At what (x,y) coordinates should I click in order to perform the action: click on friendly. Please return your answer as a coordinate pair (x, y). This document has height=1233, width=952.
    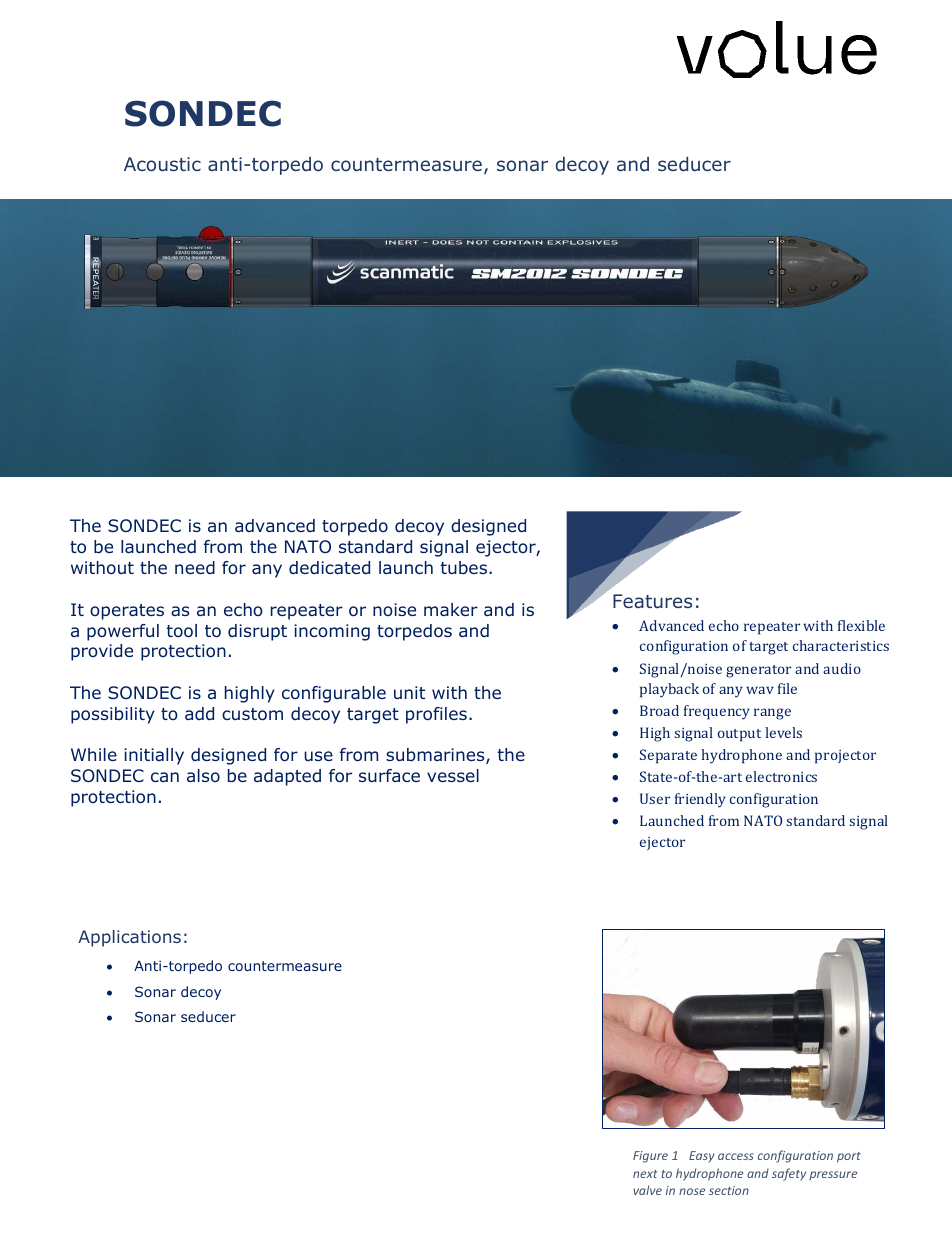
    Looking at the image, I should click on (700, 800).
